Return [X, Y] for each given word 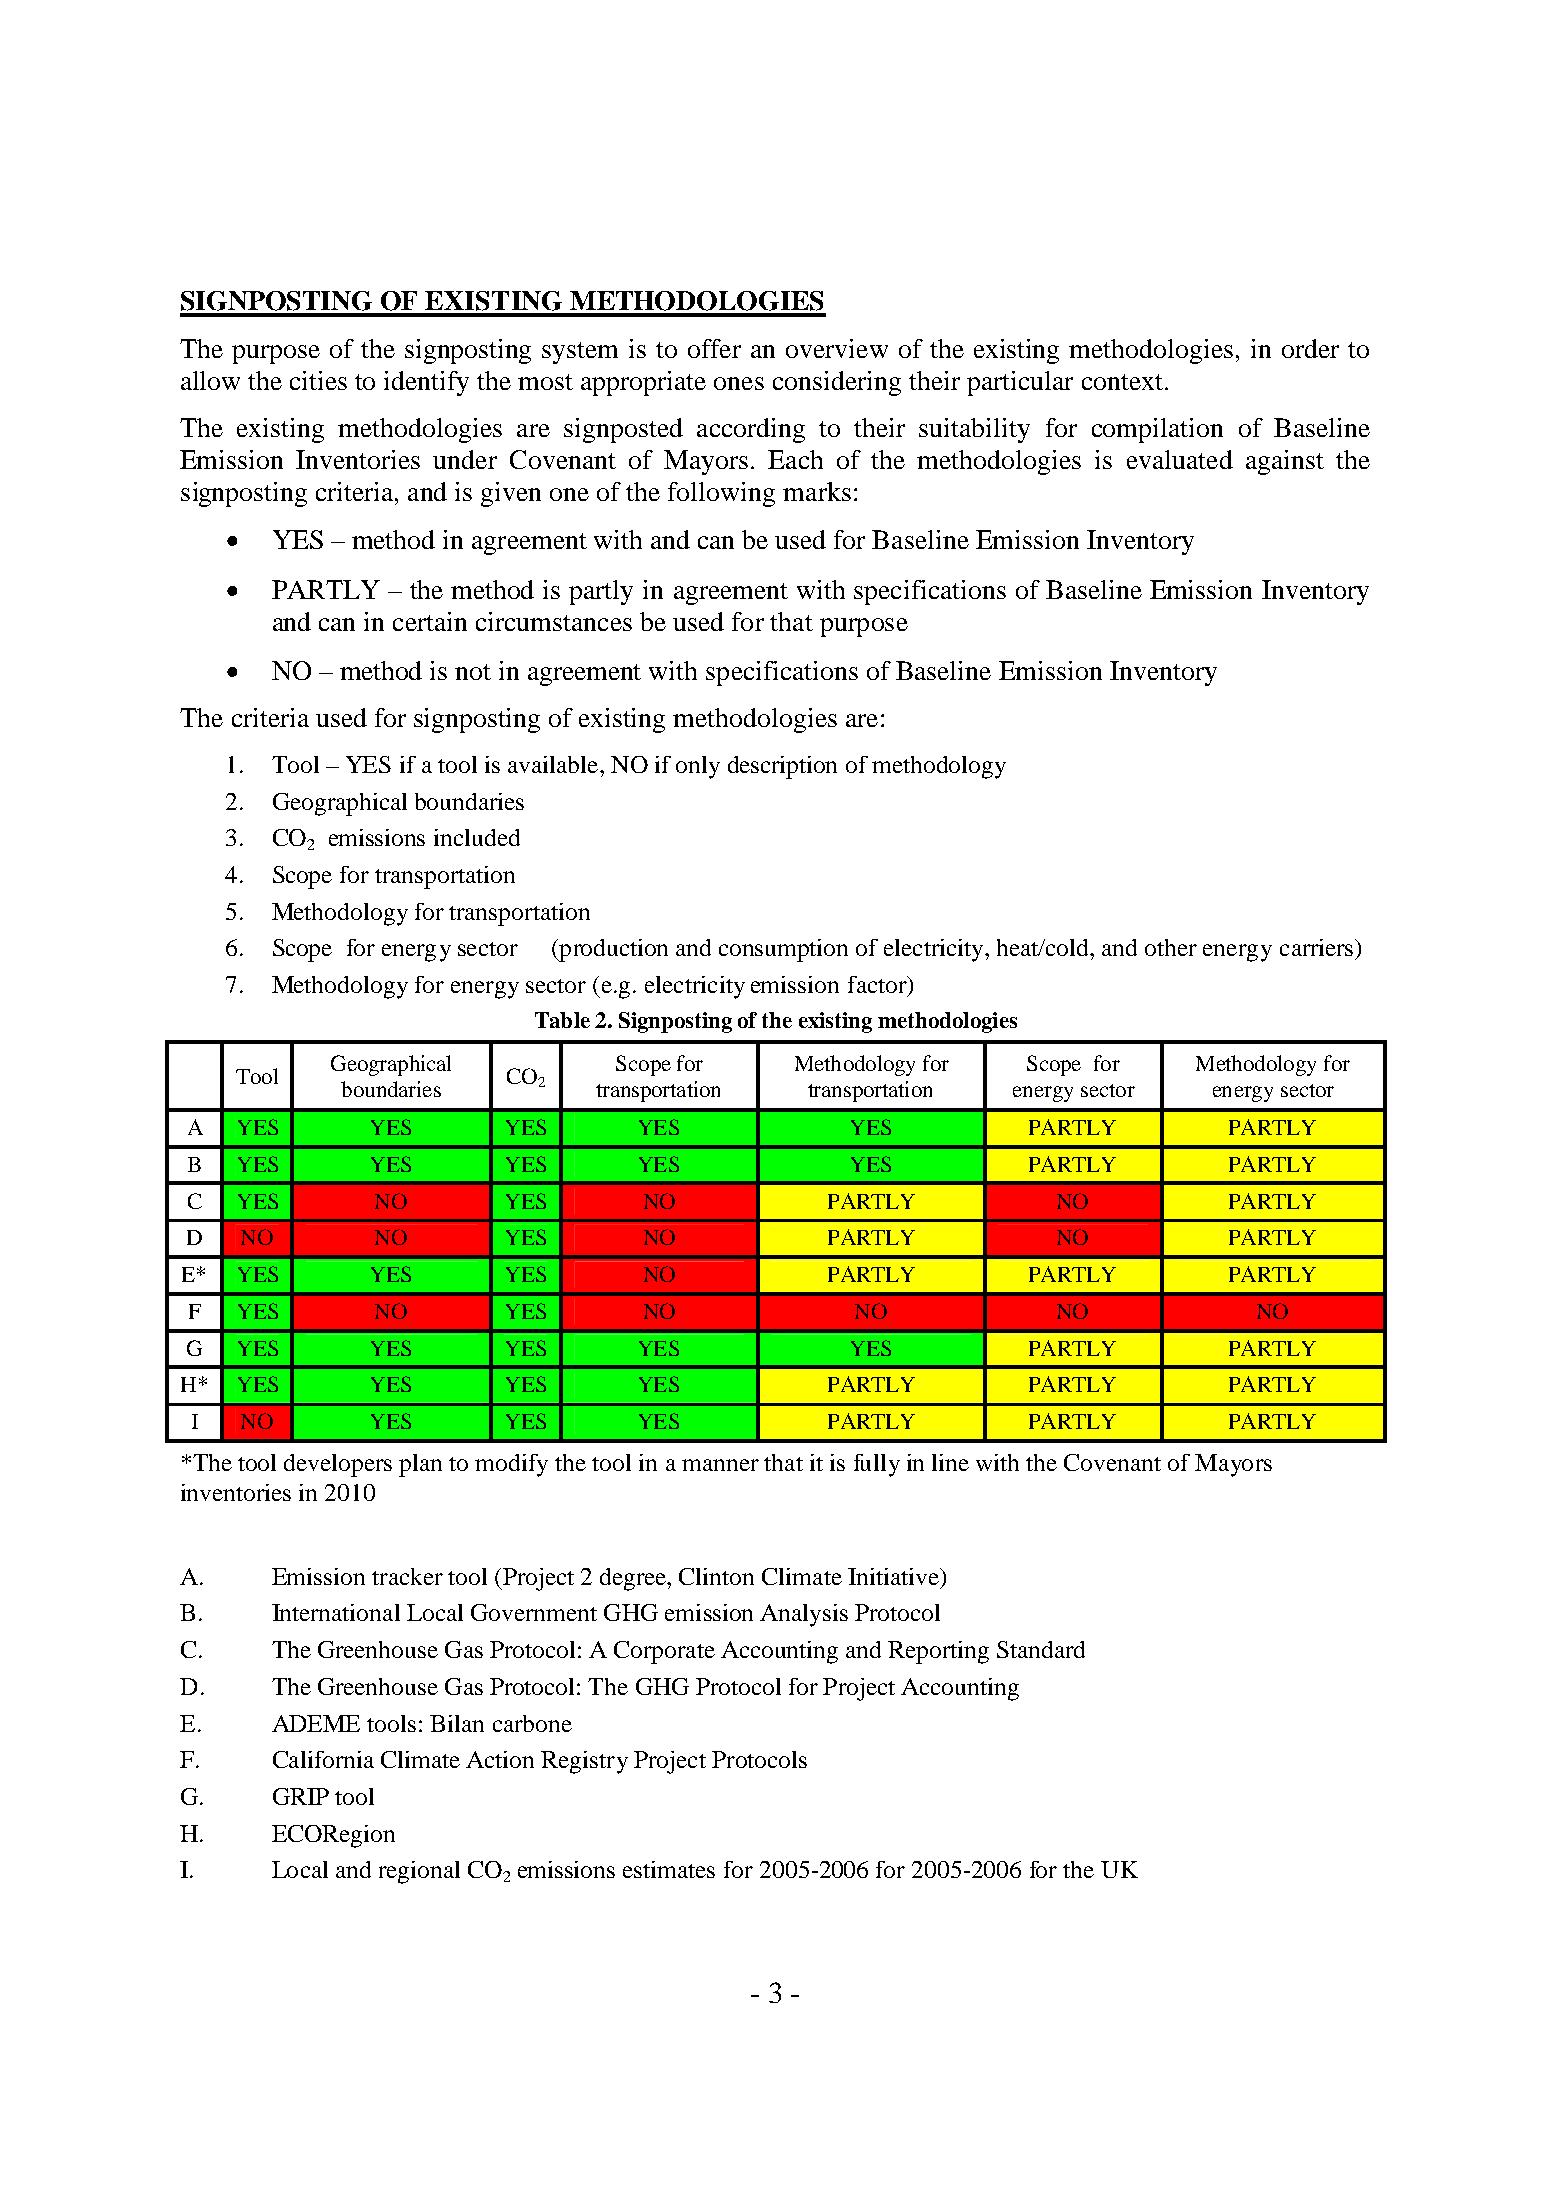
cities [318, 380]
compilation [1157, 430]
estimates [669, 1869]
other [1171, 947]
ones [739, 383]
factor [878, 986]
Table [562, 1020]
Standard [1041, 1649]
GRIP [301, 1796]
